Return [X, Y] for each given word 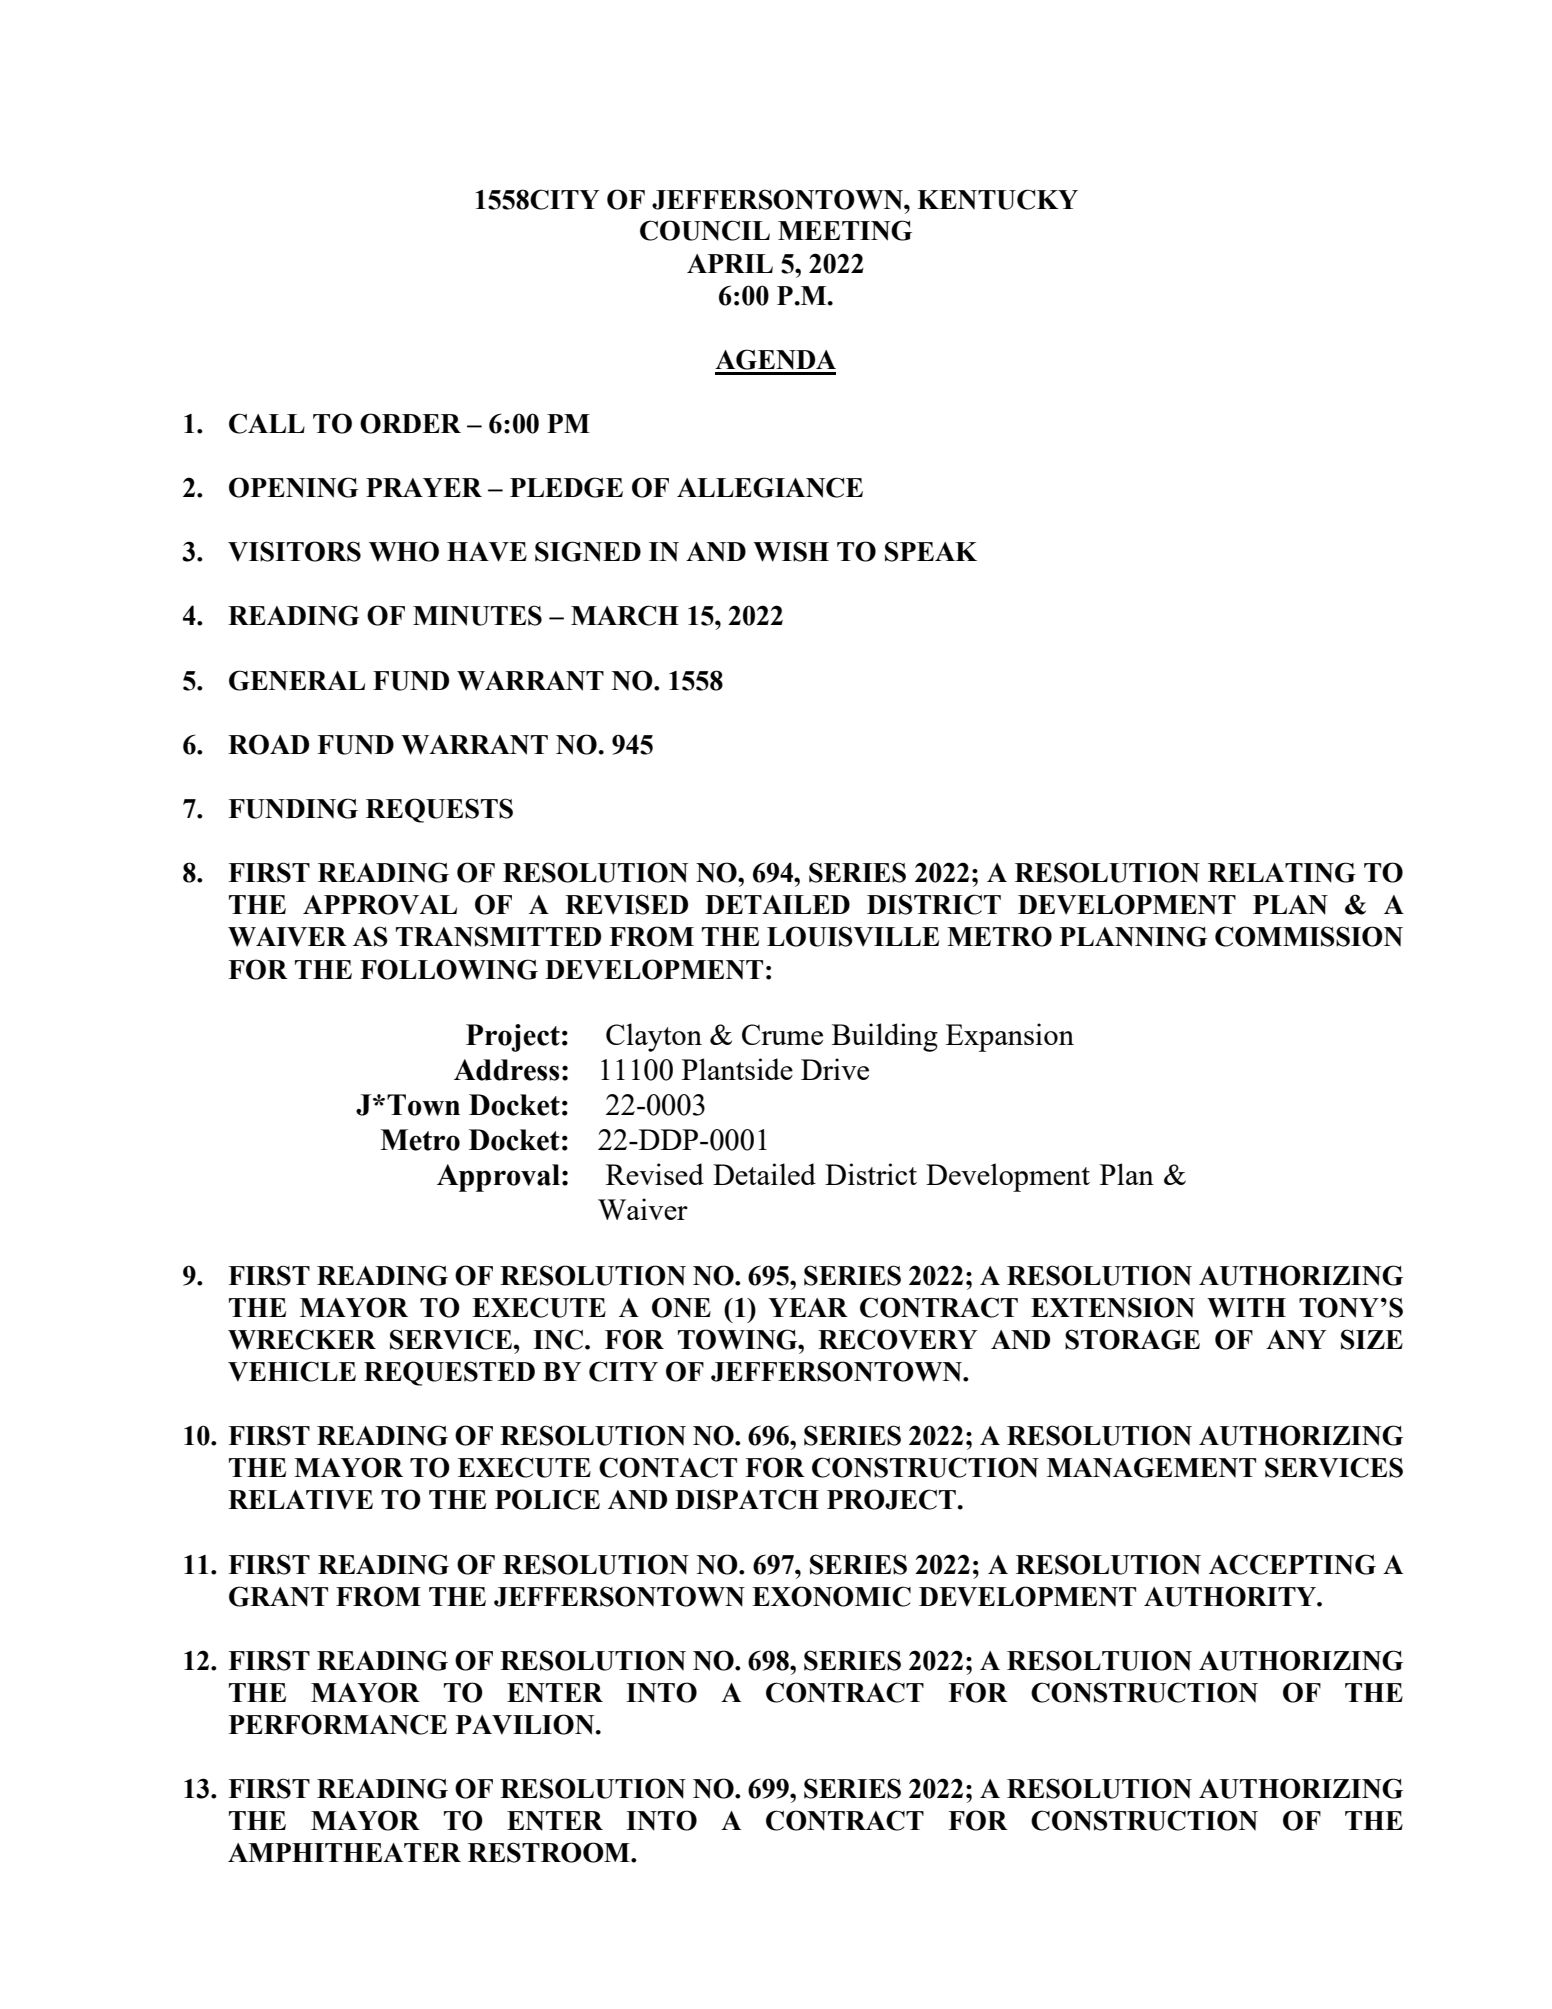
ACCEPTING [1292, 1564]
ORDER [410, 423]
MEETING [845, 230]
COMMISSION [1309, 936]
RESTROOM [550, 1852]
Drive [835, 1069]
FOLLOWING [449, 969]
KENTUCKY [997, 199]
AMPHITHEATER [344, 1852]
